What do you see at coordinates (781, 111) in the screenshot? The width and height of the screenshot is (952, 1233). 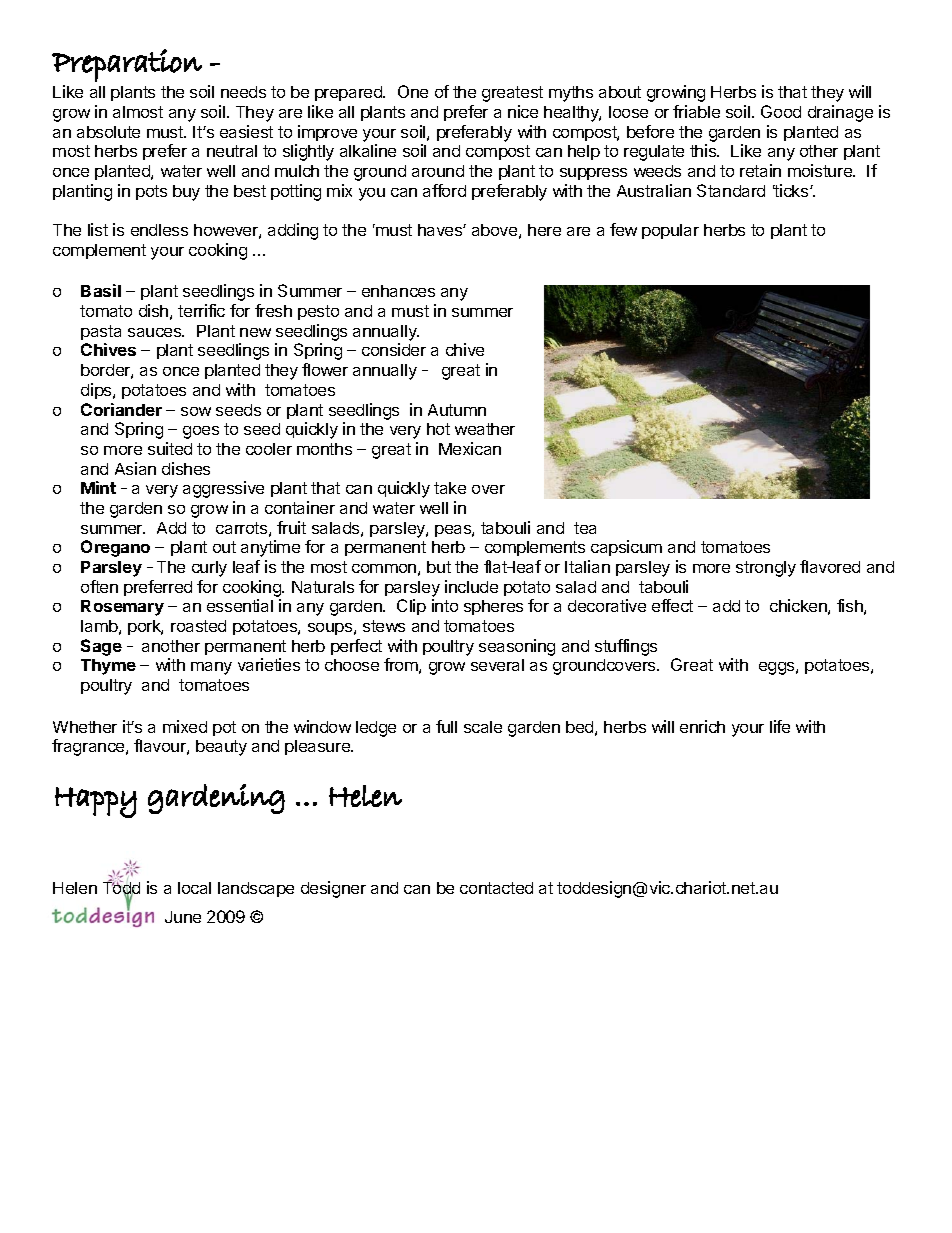 I see `Good` at bounding box center [781, 111].
